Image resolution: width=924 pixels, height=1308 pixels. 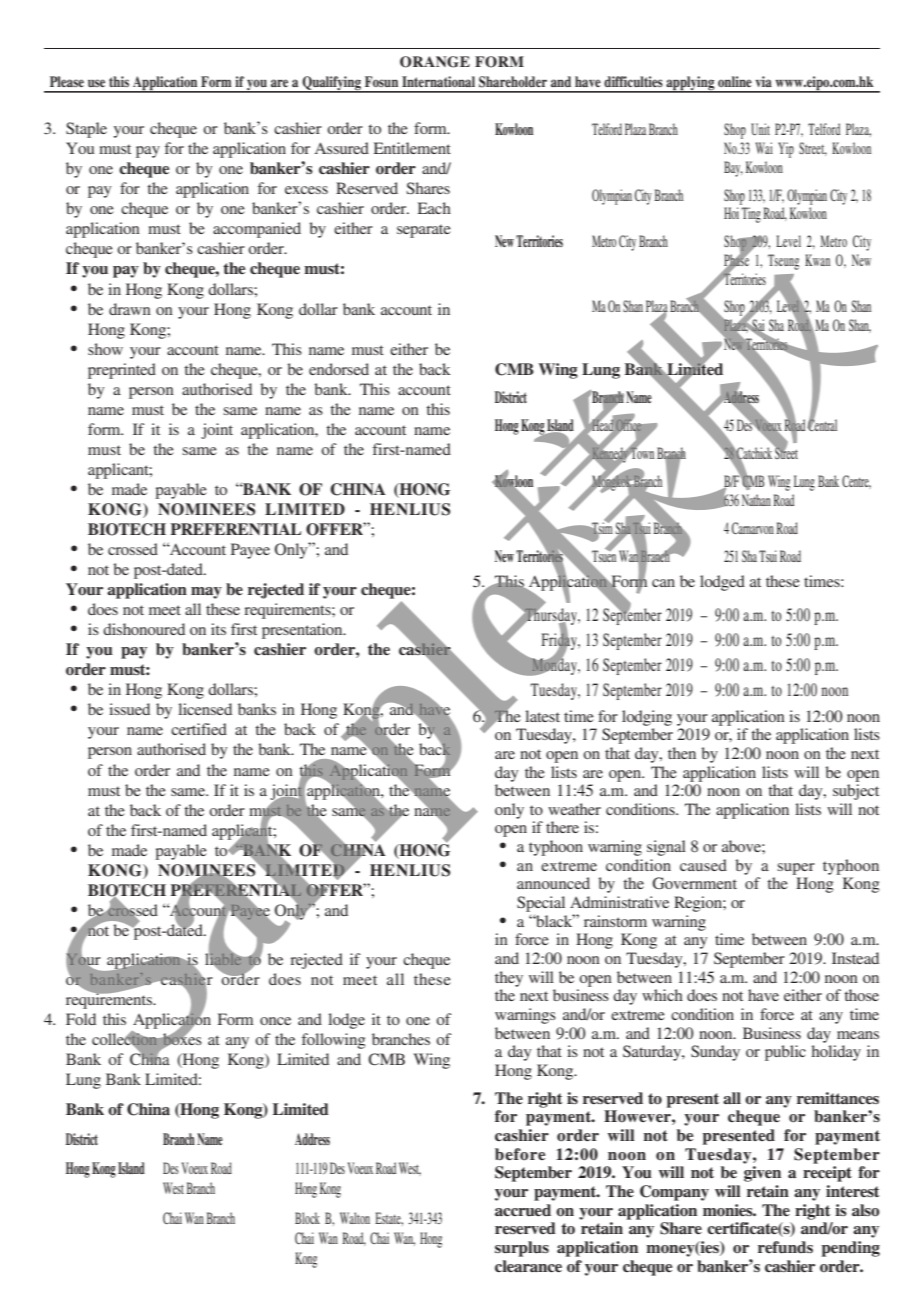 What do you see at coordinates (307, 1218) in the screenshot?
I see `Block` at bounding box center [307, 1218].
